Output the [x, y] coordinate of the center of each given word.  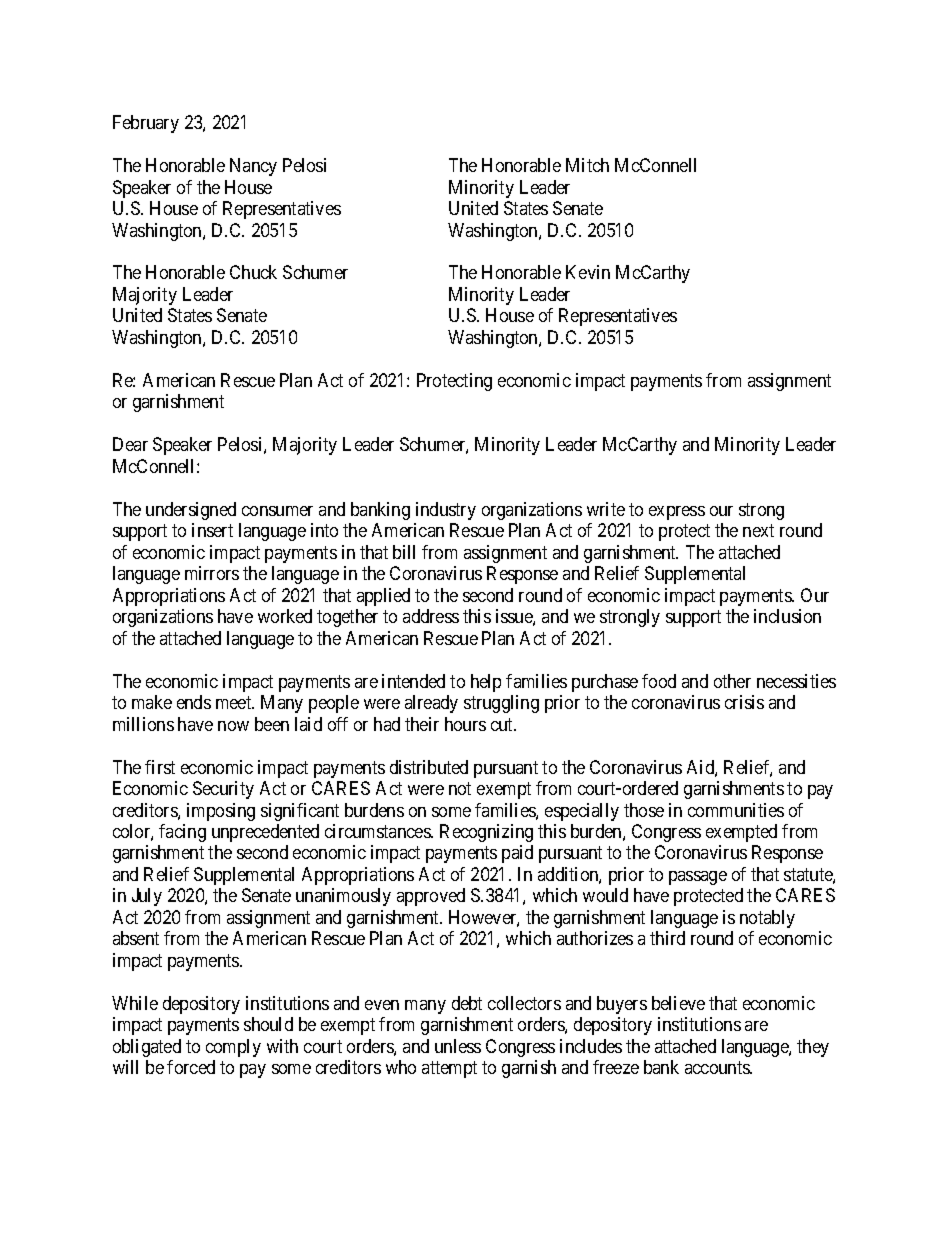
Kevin [588, 272]
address [431, 616]
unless [458, 1046]
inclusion [787, 616]
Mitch [587, 165]
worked [285, 616]
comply [233, 1048]
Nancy [253, 167]
